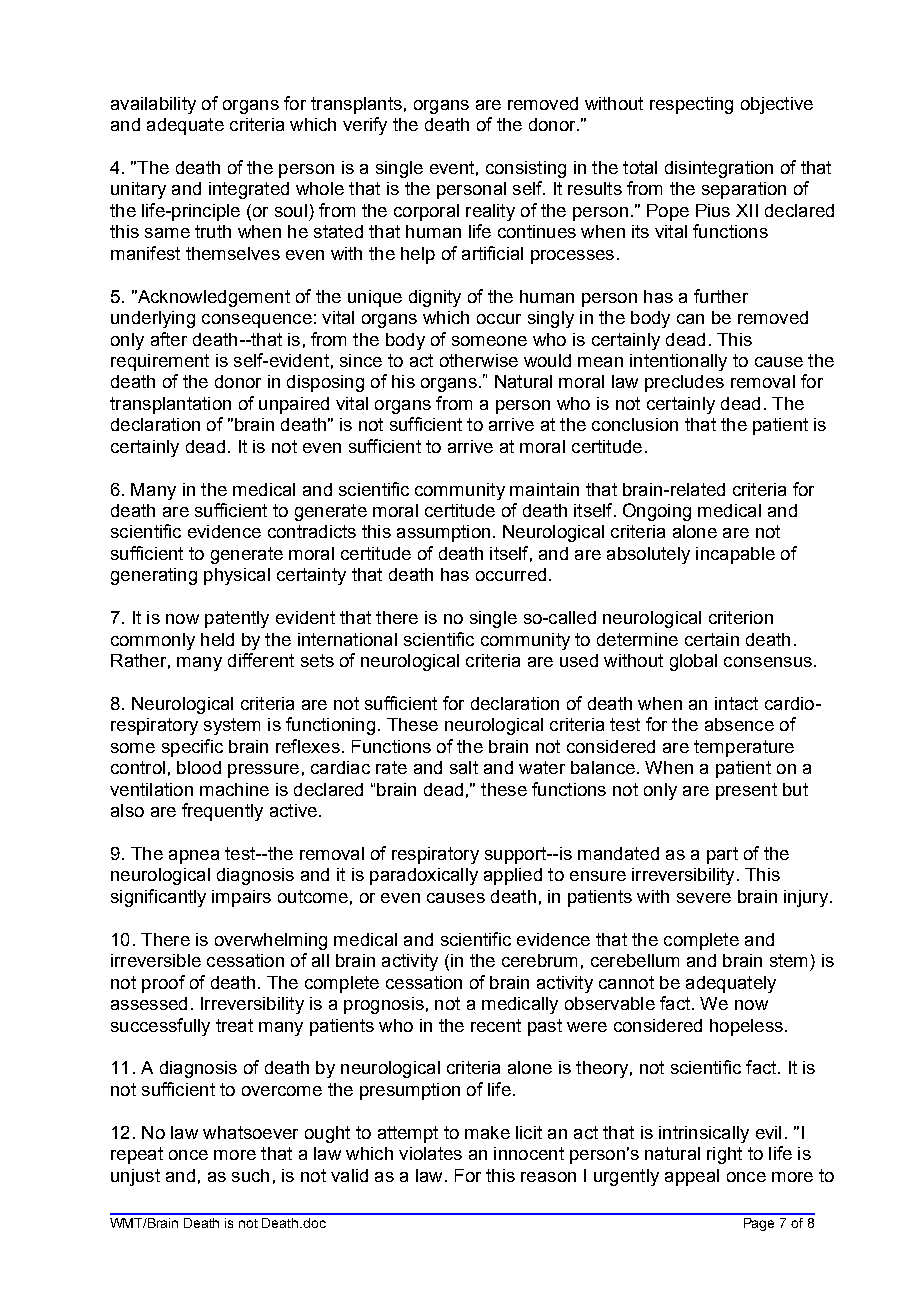 This screenshot has height=1308, width=924. What do you see at coordinates (241, 898) in the screenshot?
I see `impairs` at bounding box center [241, 898].
